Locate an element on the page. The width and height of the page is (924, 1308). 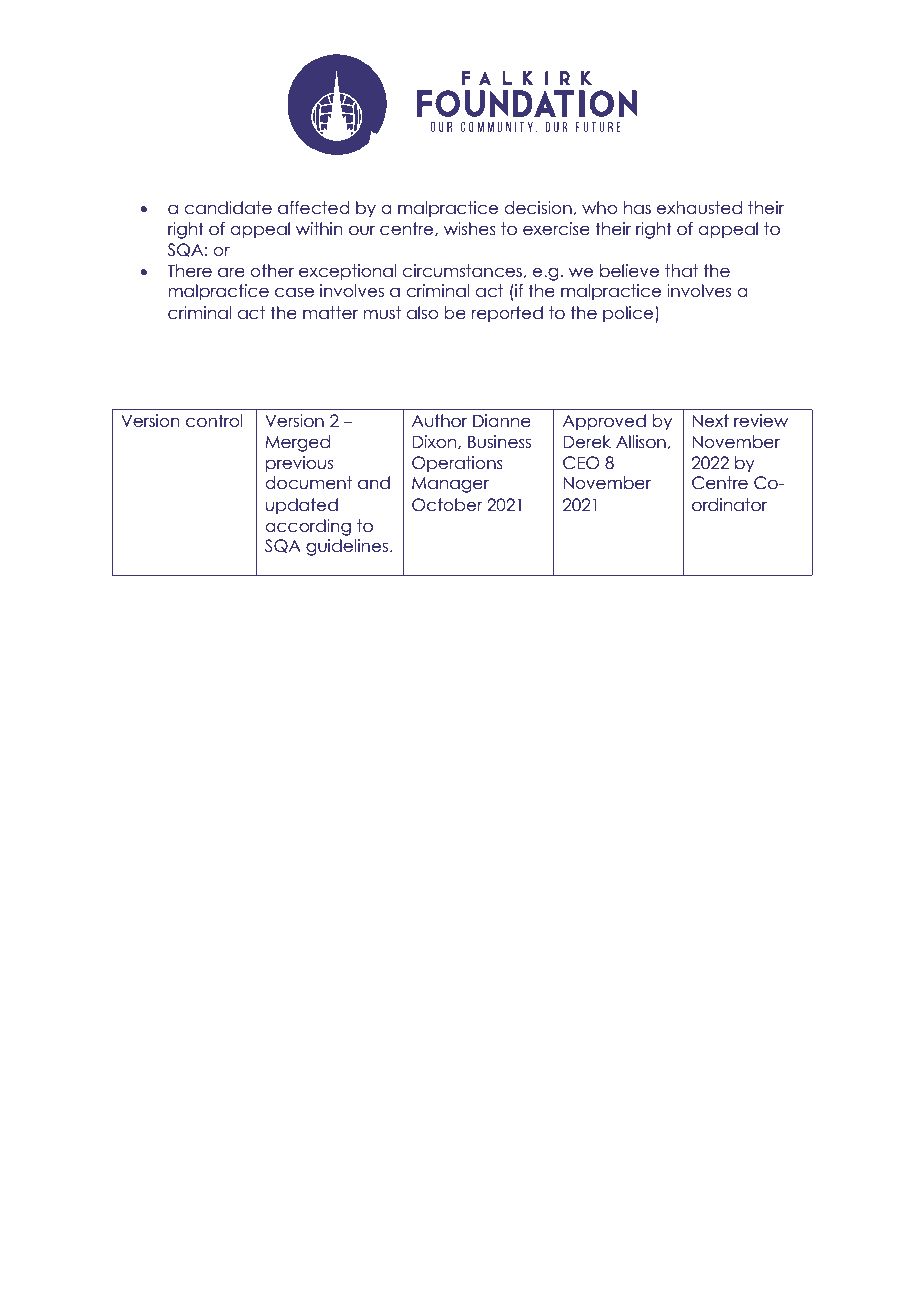
wishes is located at coordinates (470, 229).
